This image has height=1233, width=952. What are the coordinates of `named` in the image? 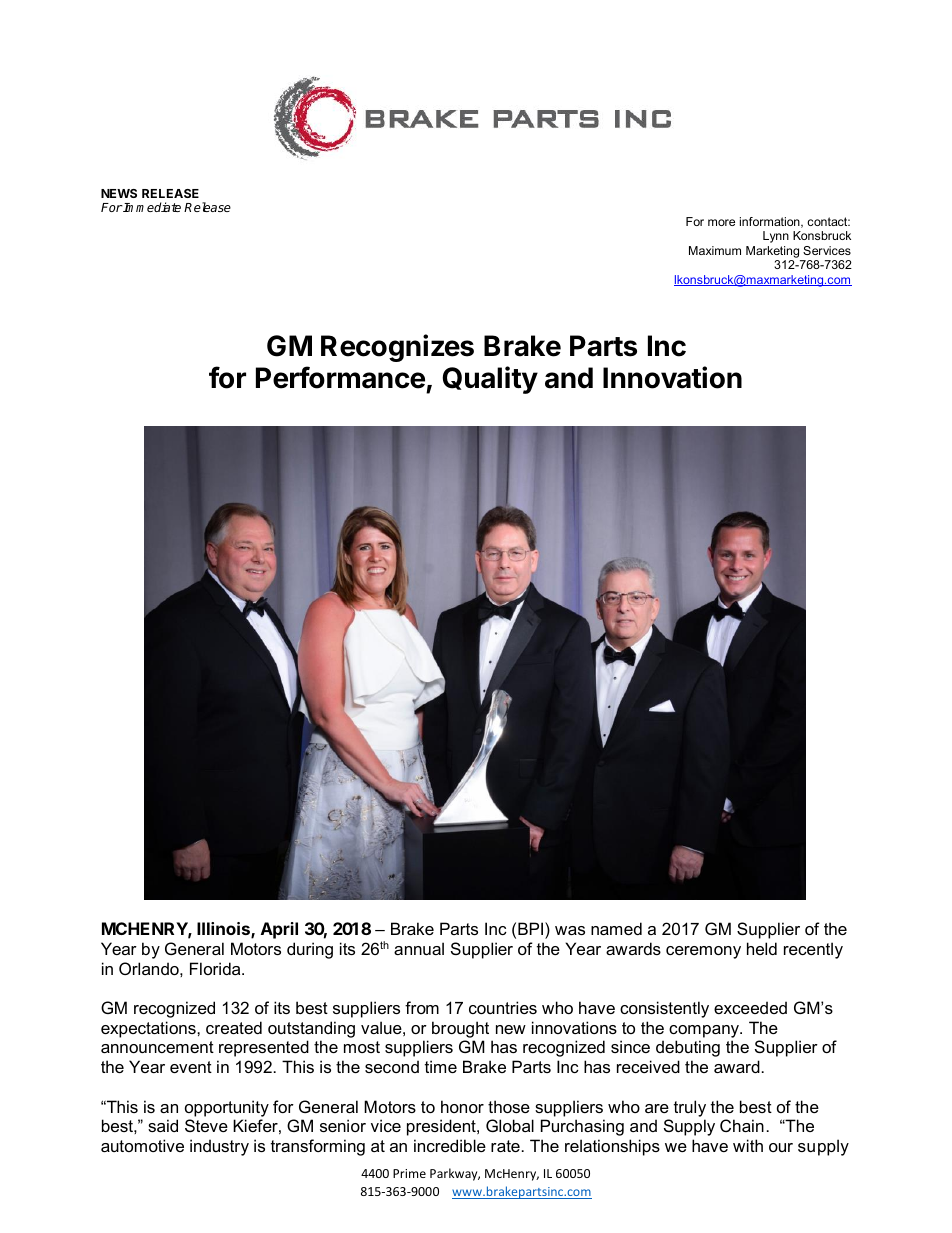 It's located at (616, 928).
